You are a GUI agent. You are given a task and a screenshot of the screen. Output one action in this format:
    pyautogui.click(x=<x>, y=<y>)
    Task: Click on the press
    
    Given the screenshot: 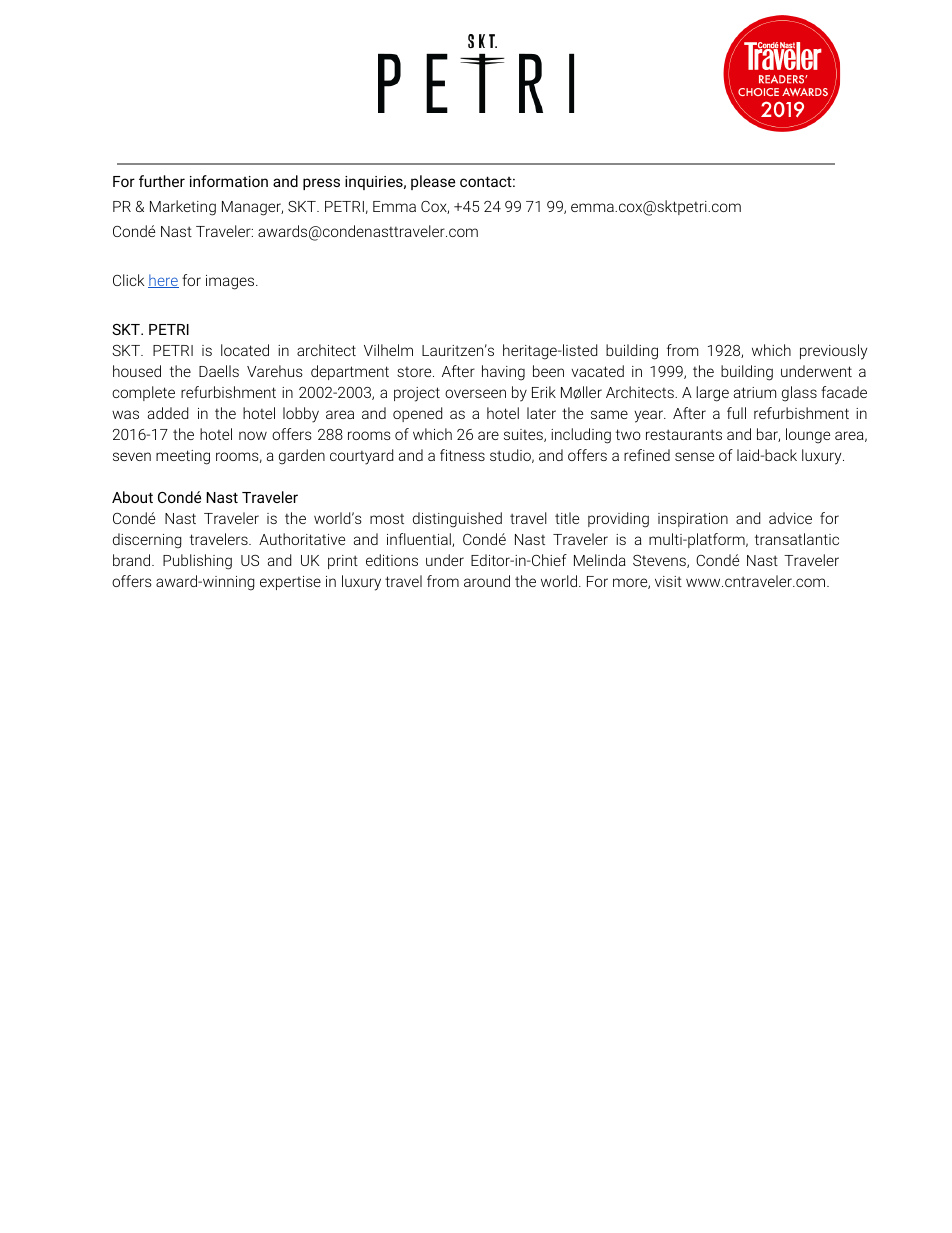 What is the action you would take?
    pyautogui.click(x=321, y=184)
